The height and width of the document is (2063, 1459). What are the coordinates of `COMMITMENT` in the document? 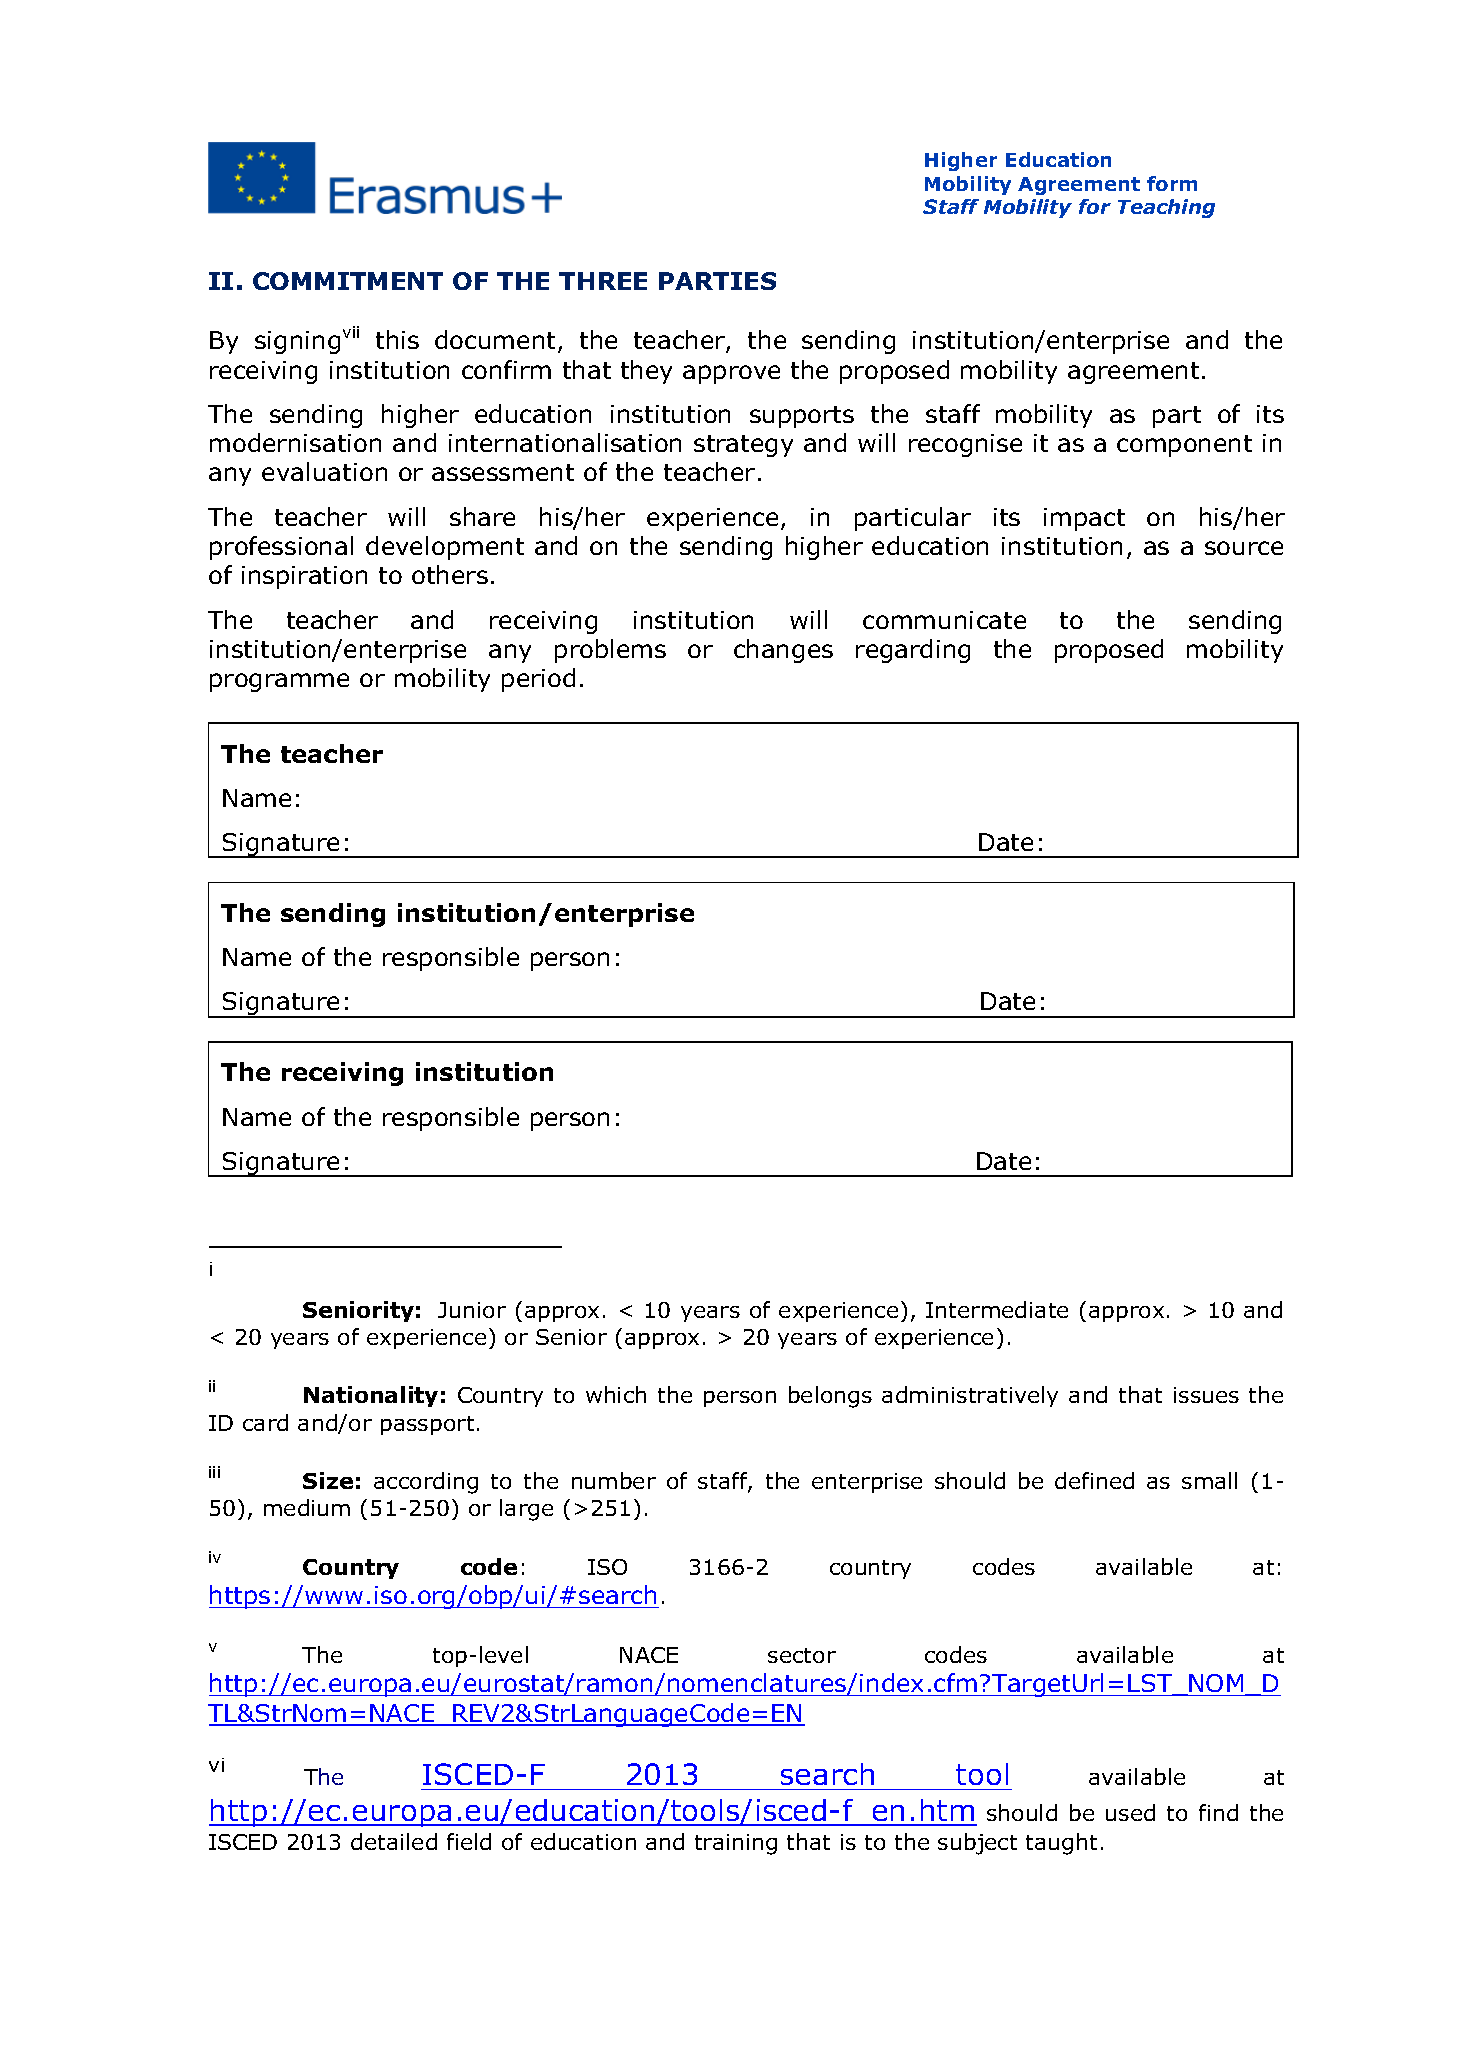 It's located at (348, 281).
